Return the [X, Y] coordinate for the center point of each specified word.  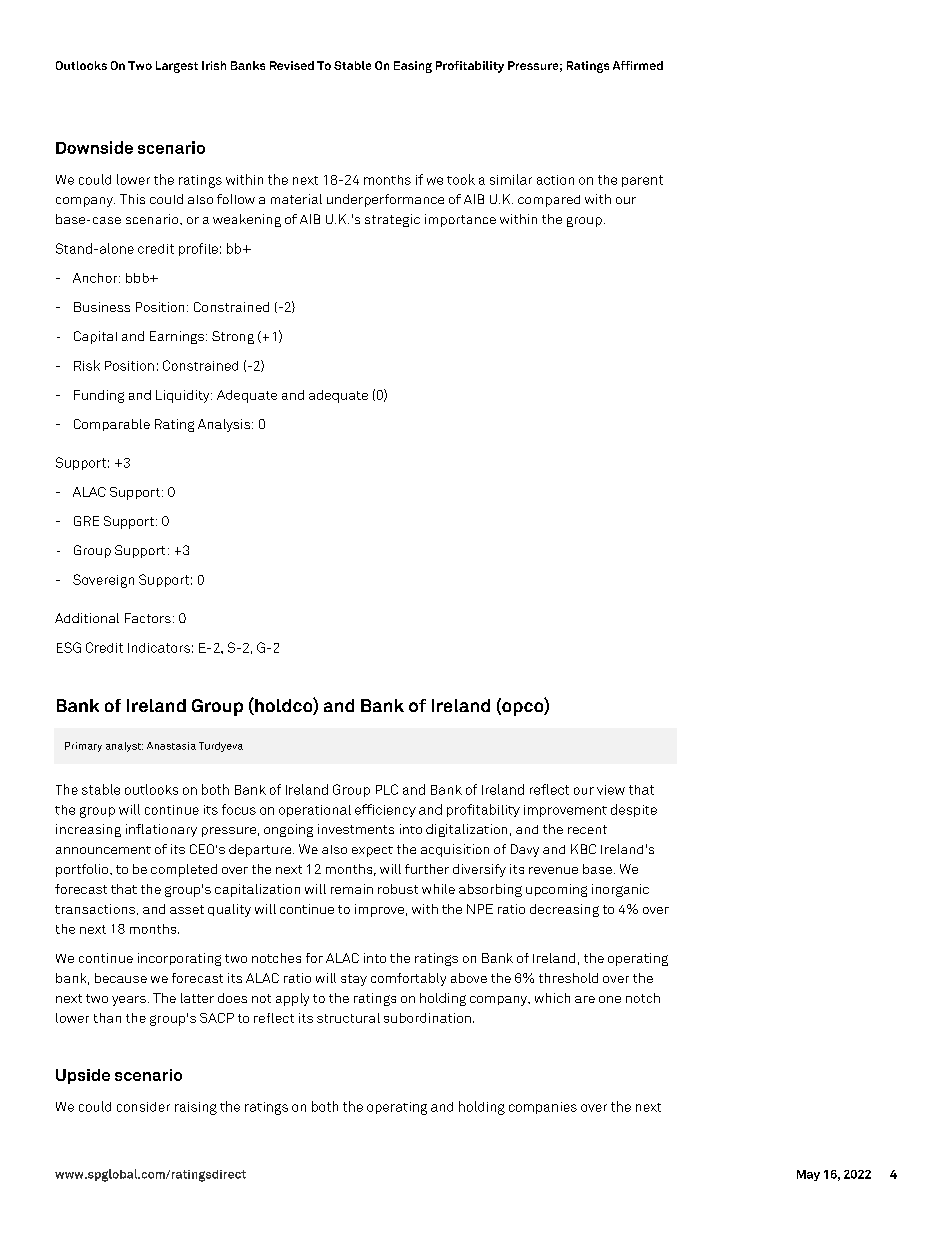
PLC [387, 789]
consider [143, 1107]
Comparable [112, 425]
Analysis [225, 425]
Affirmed [638, 65]
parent [642, 181]
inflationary [161, 830]
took [461, 179]
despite [634, 810]
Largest [177, 67]
